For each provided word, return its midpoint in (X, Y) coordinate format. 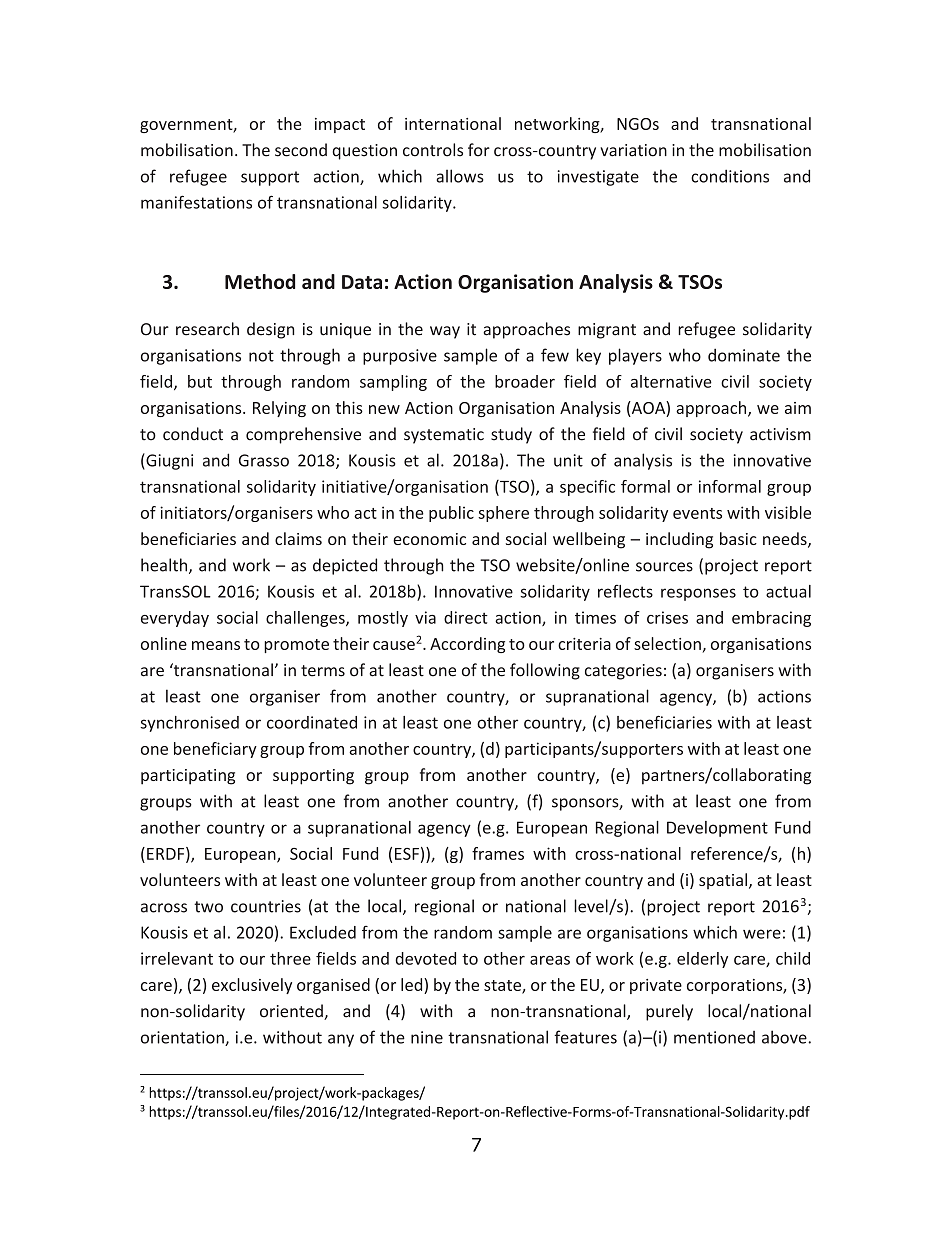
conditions (730, 176)
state (503, 986)
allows (460, 176)
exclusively (252, 986)
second (301, 150)
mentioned (714, 1037)
